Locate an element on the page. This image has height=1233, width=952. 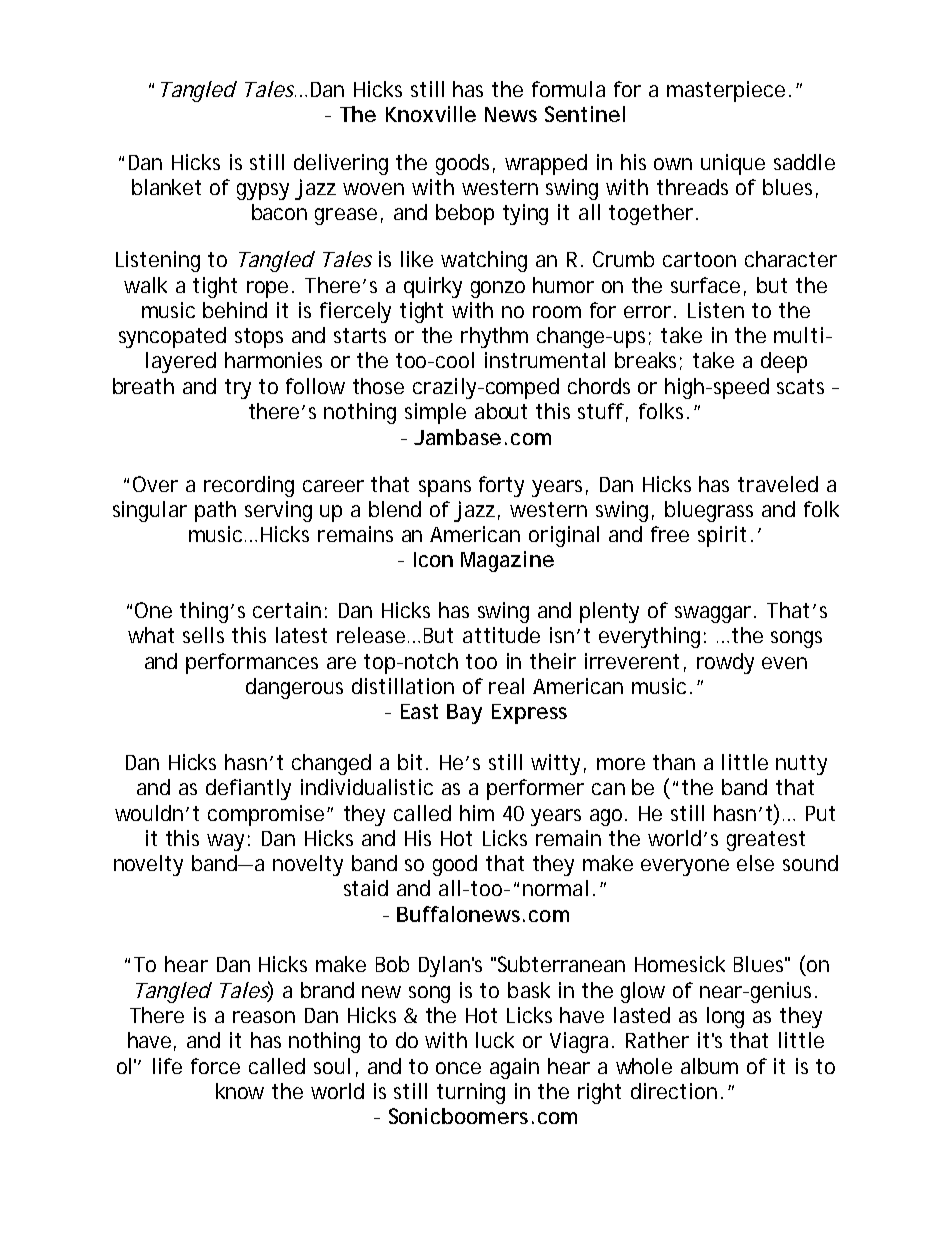
once is located at coordinates (458, 1068).
